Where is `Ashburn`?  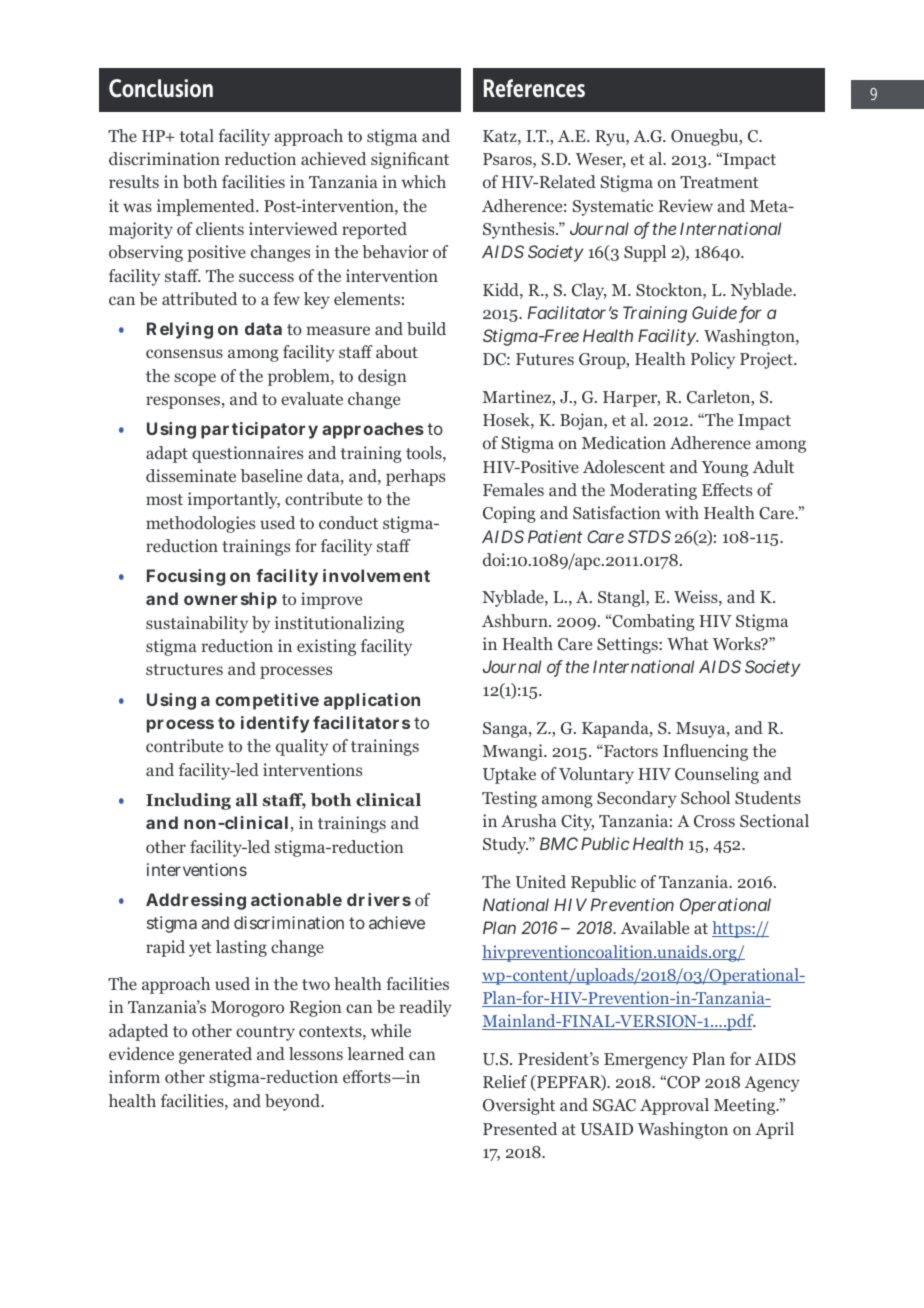 Ashburn is located at coordinates (516, 620).
